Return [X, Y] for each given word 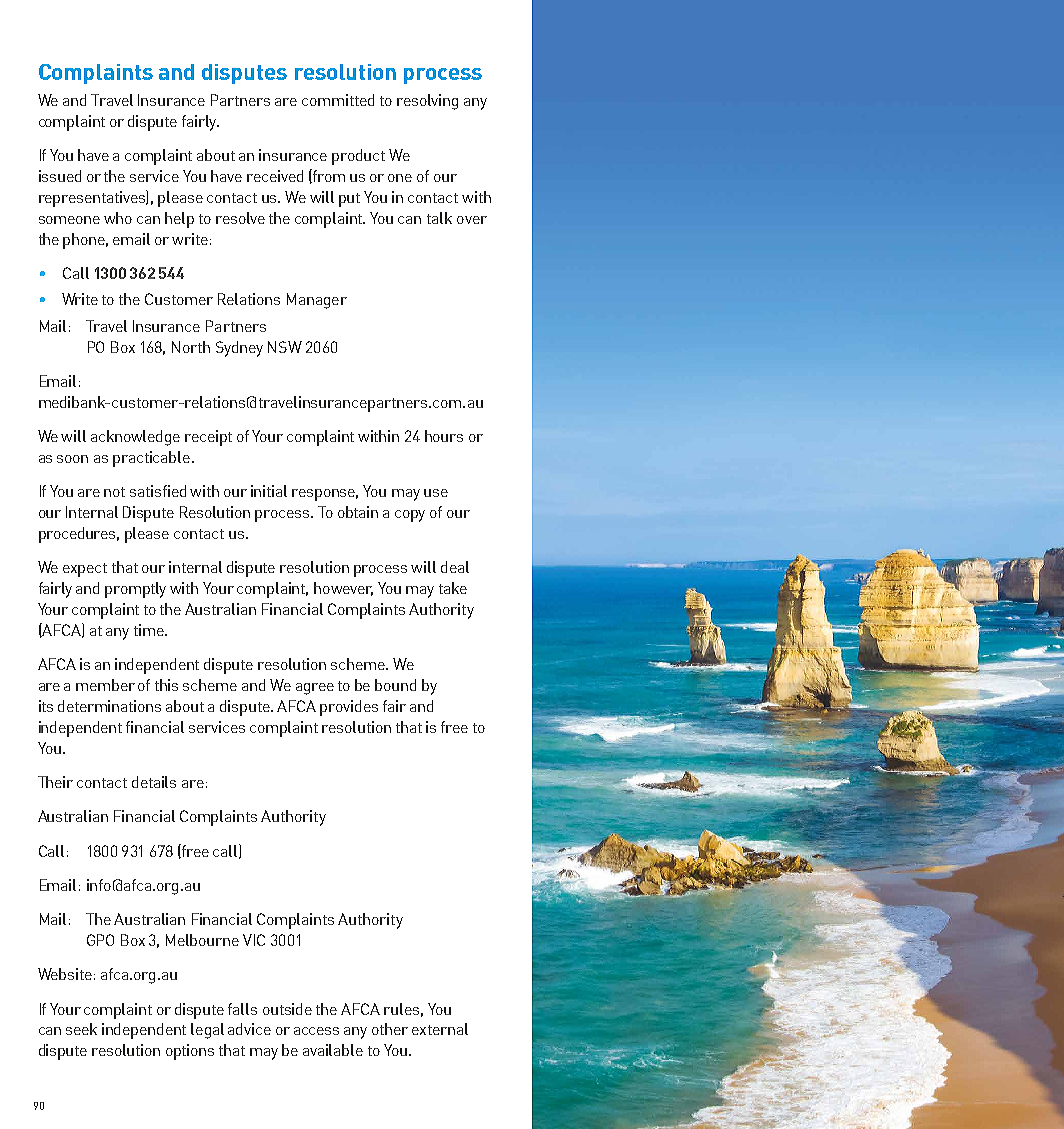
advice [249, 1029]
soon [72, 459]
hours [444, 436]
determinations [109, 706]
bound [395, 685]
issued [60, 176]
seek [81, 1029]
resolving [427, 102]
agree [315, 689]
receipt [208, 438]
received [275, 176]
